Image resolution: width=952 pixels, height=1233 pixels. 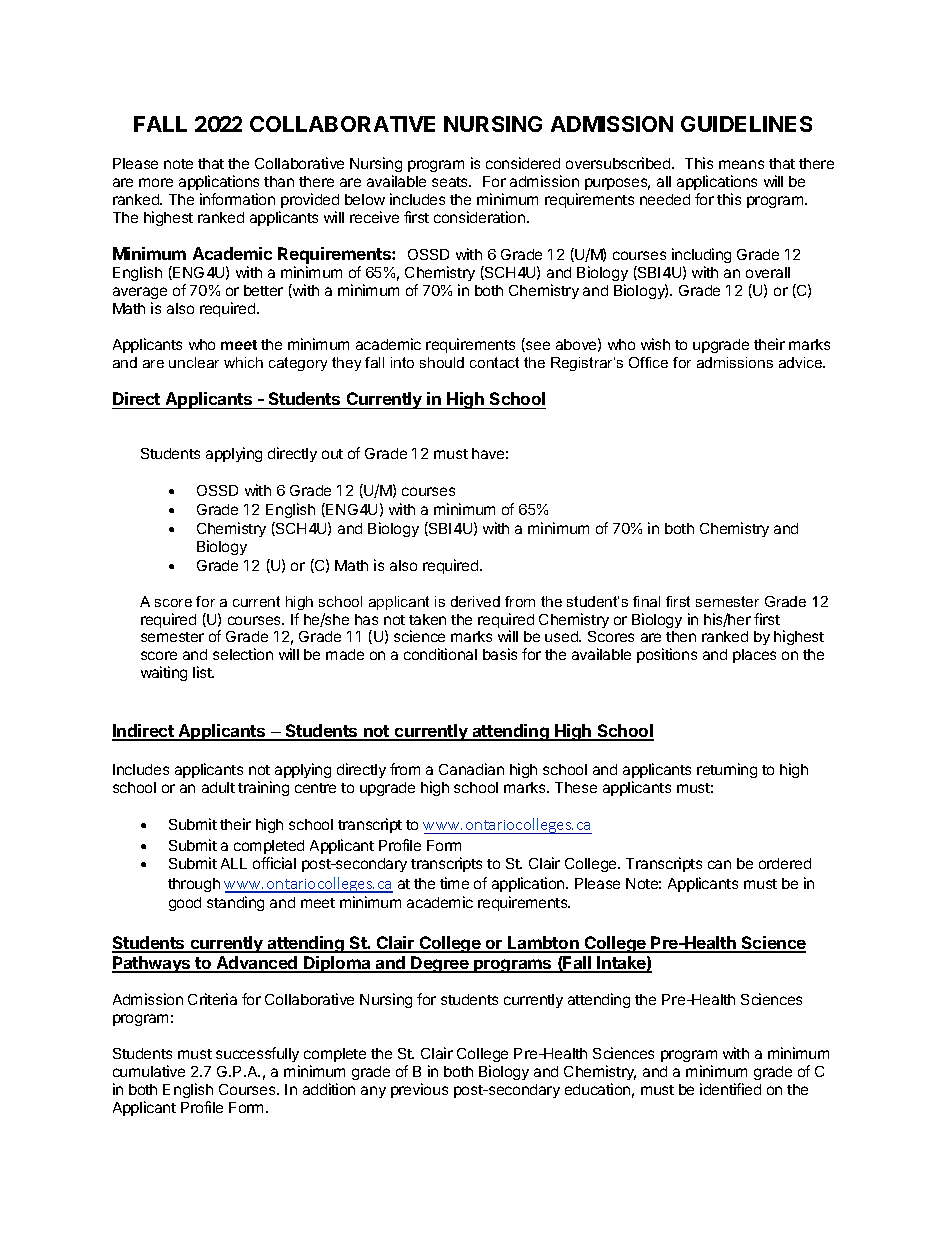 I want to click on identified, so click(x=730, y=1089).
